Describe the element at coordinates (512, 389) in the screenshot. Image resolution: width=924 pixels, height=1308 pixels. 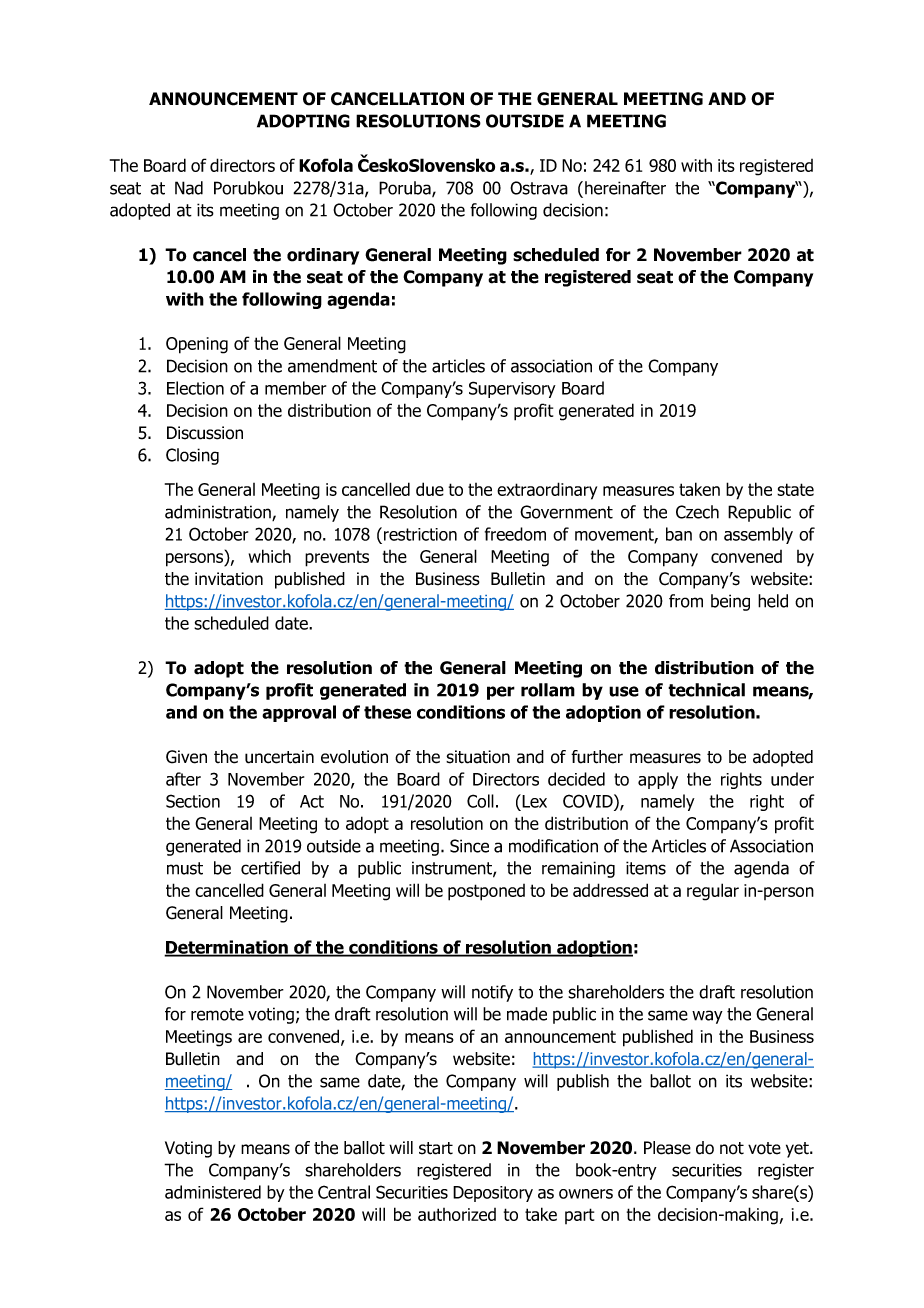
I see `Supervisory` at that location.
